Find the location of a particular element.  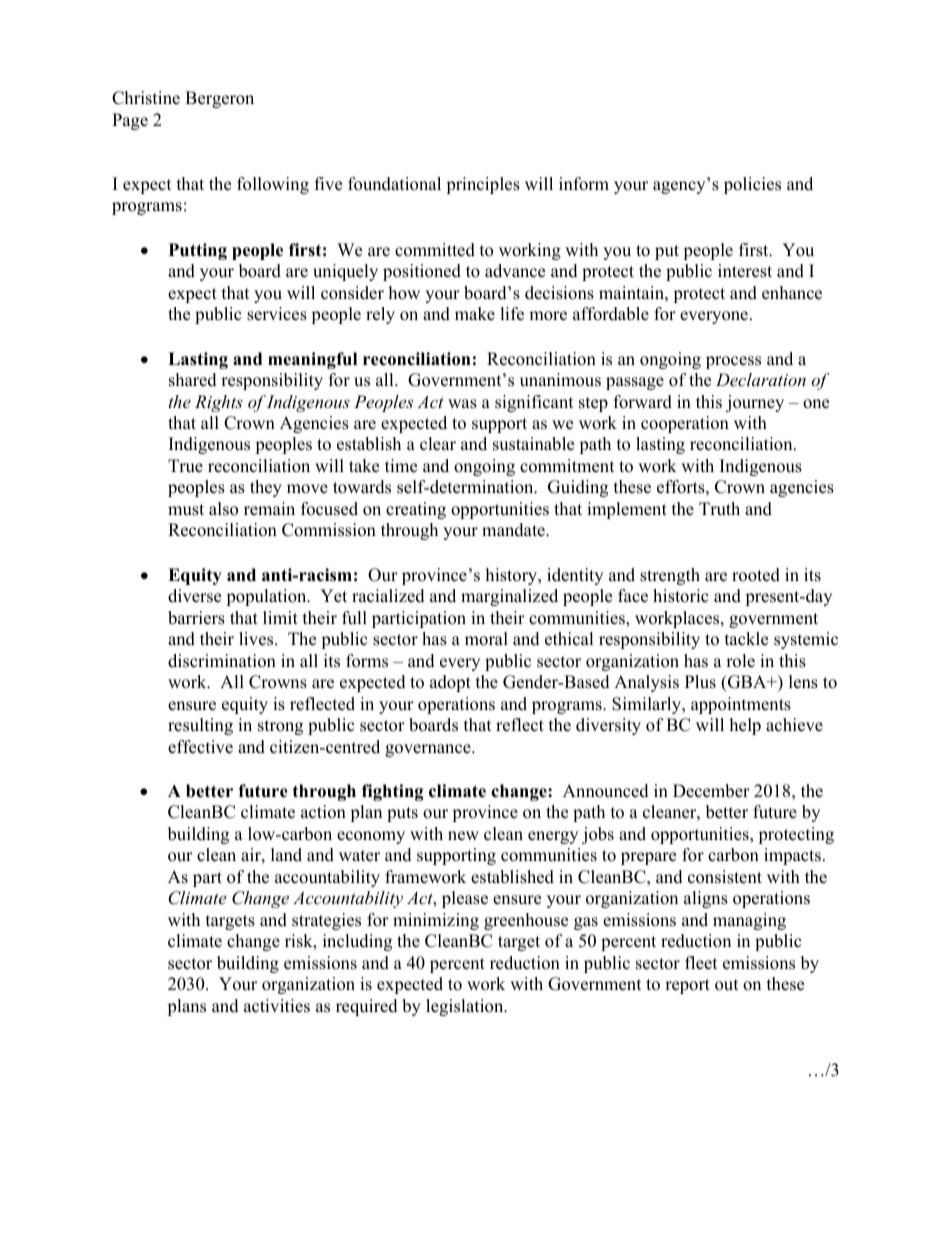

Bergeron is located at coordinates (219, 99).
